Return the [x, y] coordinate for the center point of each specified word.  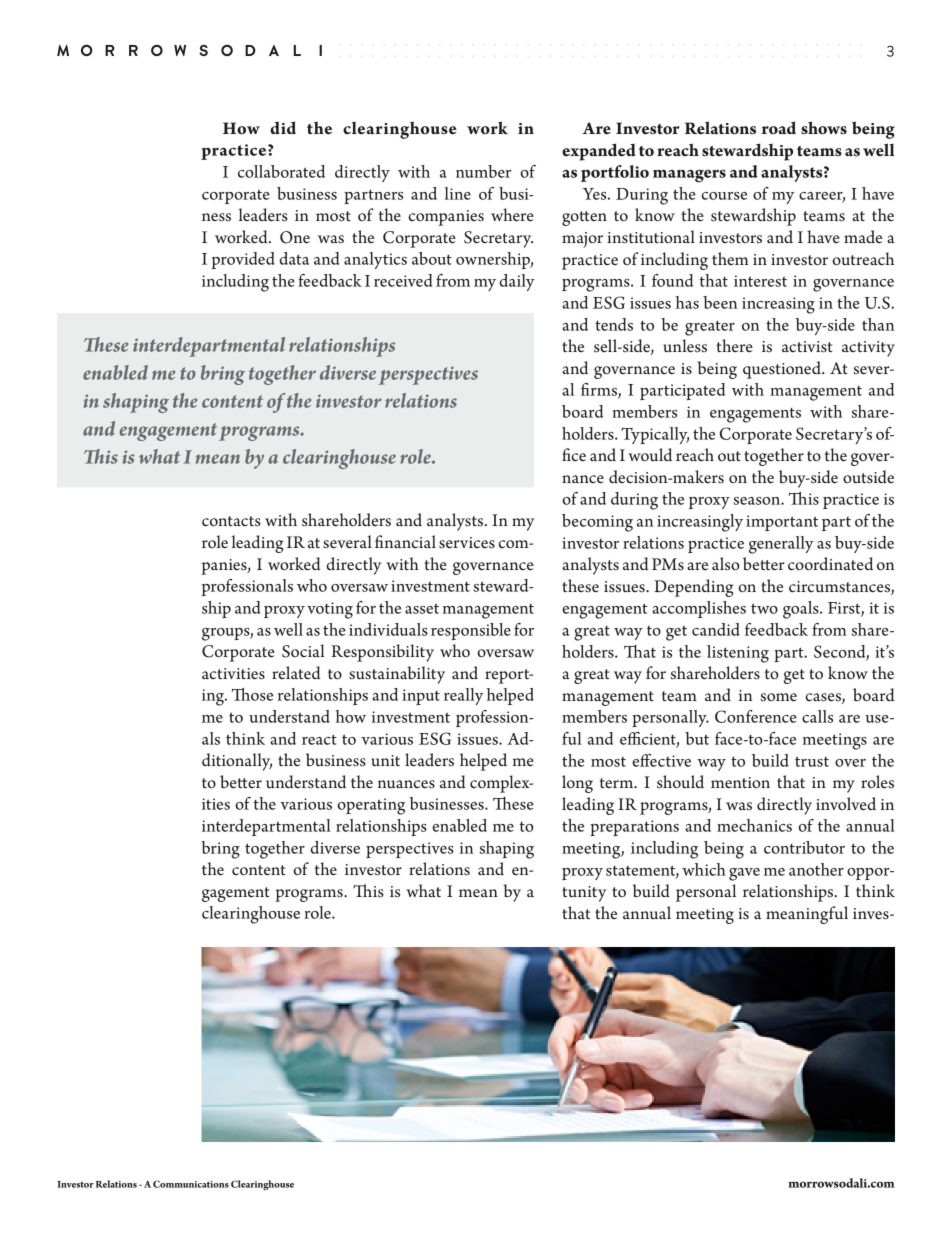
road [779, 127]
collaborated [281, 171]
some [779, 697]
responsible [471, 631]
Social [303, 651]
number [483, 171]
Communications [191, 1184]
